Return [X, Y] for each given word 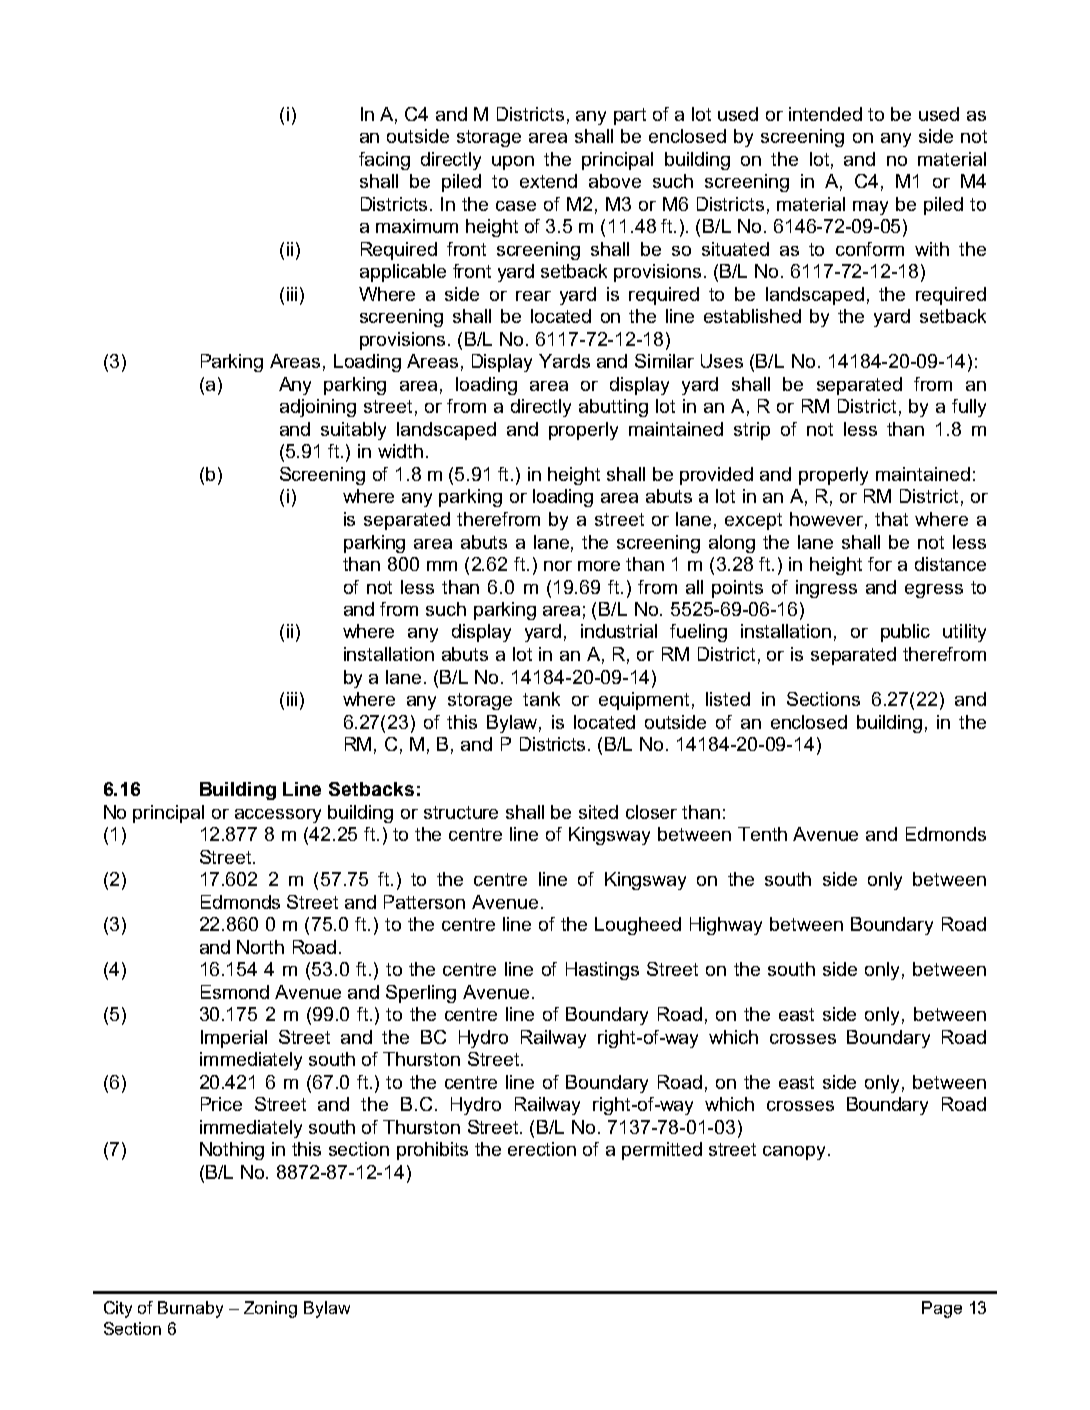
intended [825, 114]
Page [942, 1309]
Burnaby [190, 1309]
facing [384, 161]
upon [513, 163]
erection [542, 1149]
